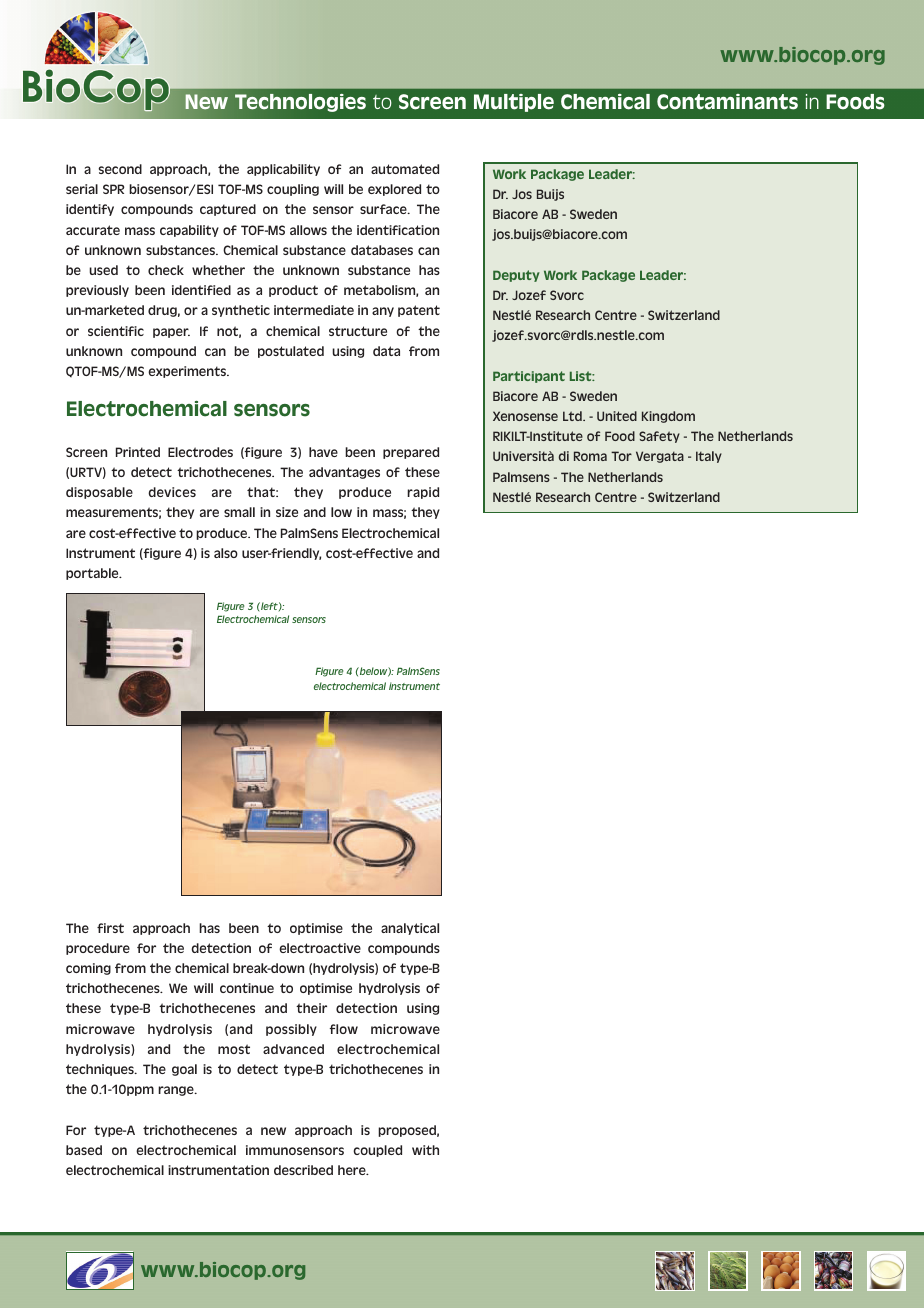 Image resolution: width=924 pixels, height=1308 pixels. I want to click on range, so click(177, 1091).
